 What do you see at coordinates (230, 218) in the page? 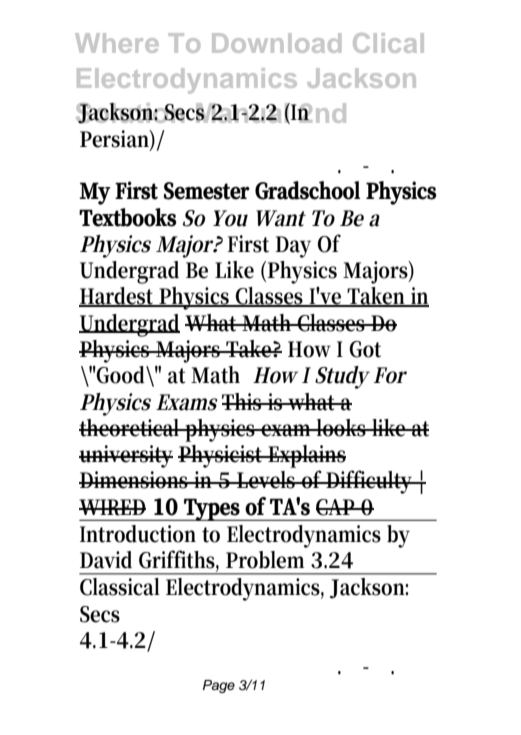
I see `You` at bounding box center [230, 218].
